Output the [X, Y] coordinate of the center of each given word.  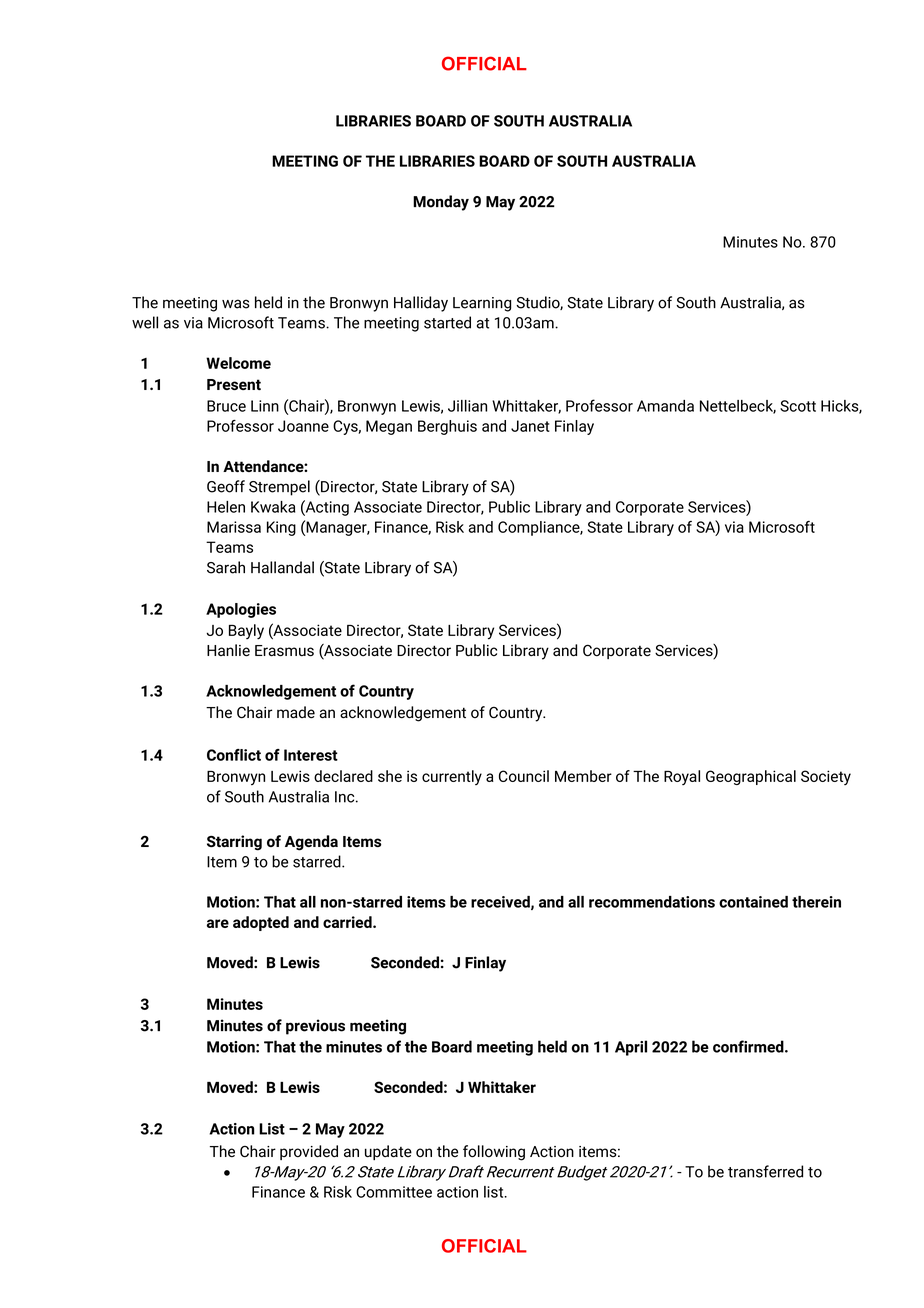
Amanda [665, 406]
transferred [765, 1171]
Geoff [226, 486]
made [296, 712]
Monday [441, 203]
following [494, 1153]
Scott [798, 406]
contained [753, 902]
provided [309, 1152]
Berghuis [447, 427]
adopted [261, 923]
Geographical [751, 777]
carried [348, 922]
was [236, 304]
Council [524, 776]
